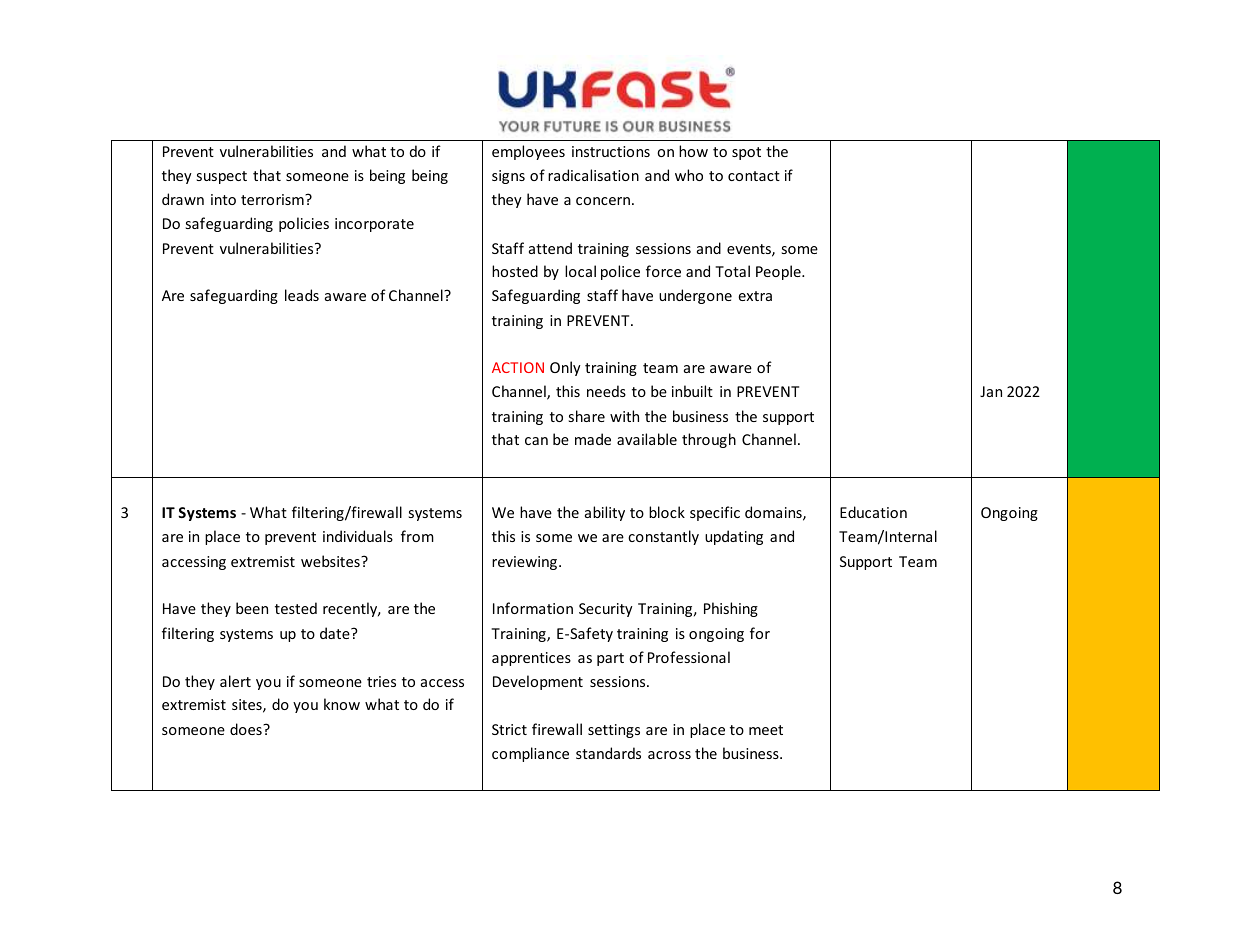  I want to click on Only, so click(565, 368).
